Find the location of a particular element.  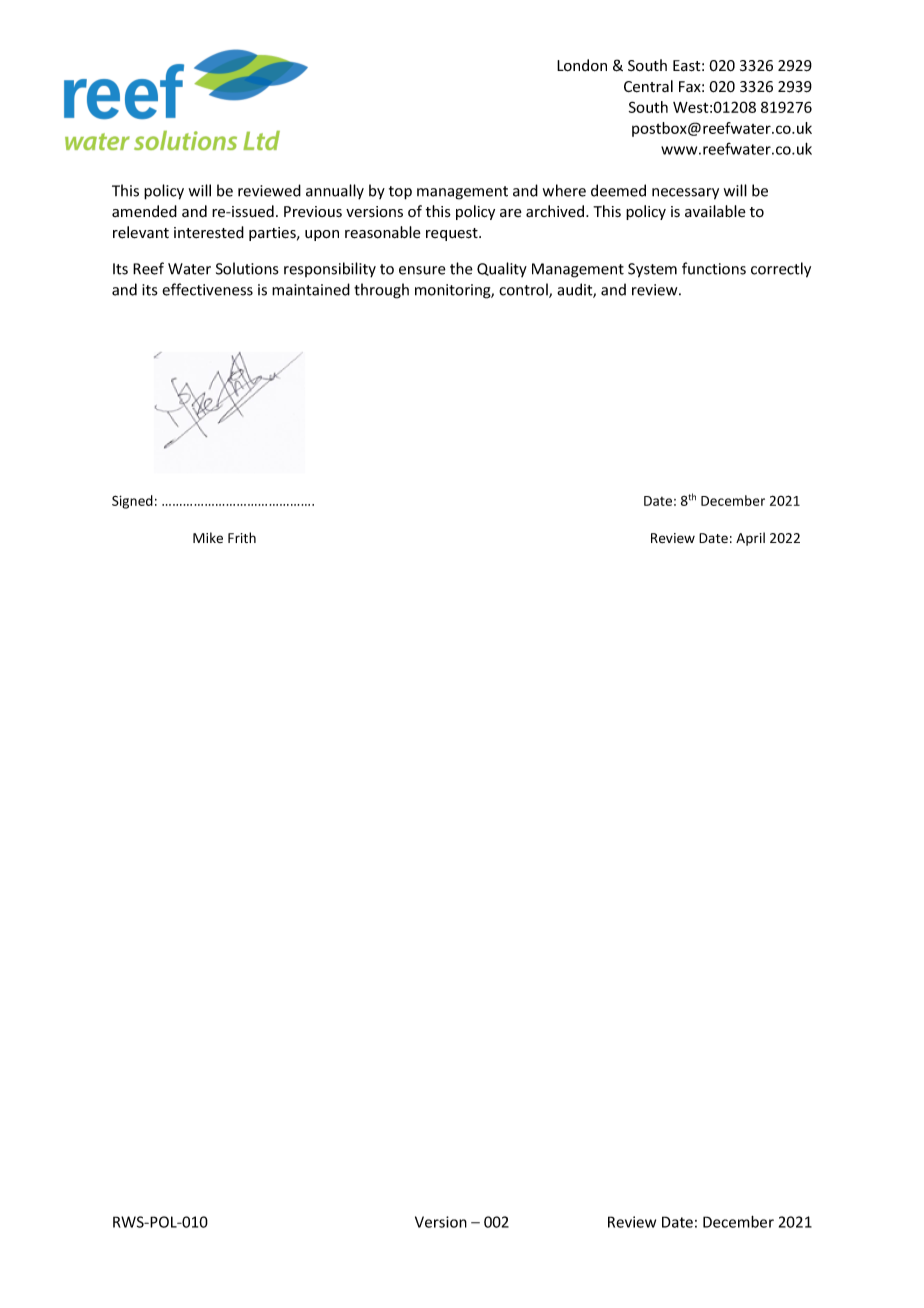

annually is located at coordinates (335, 192).
